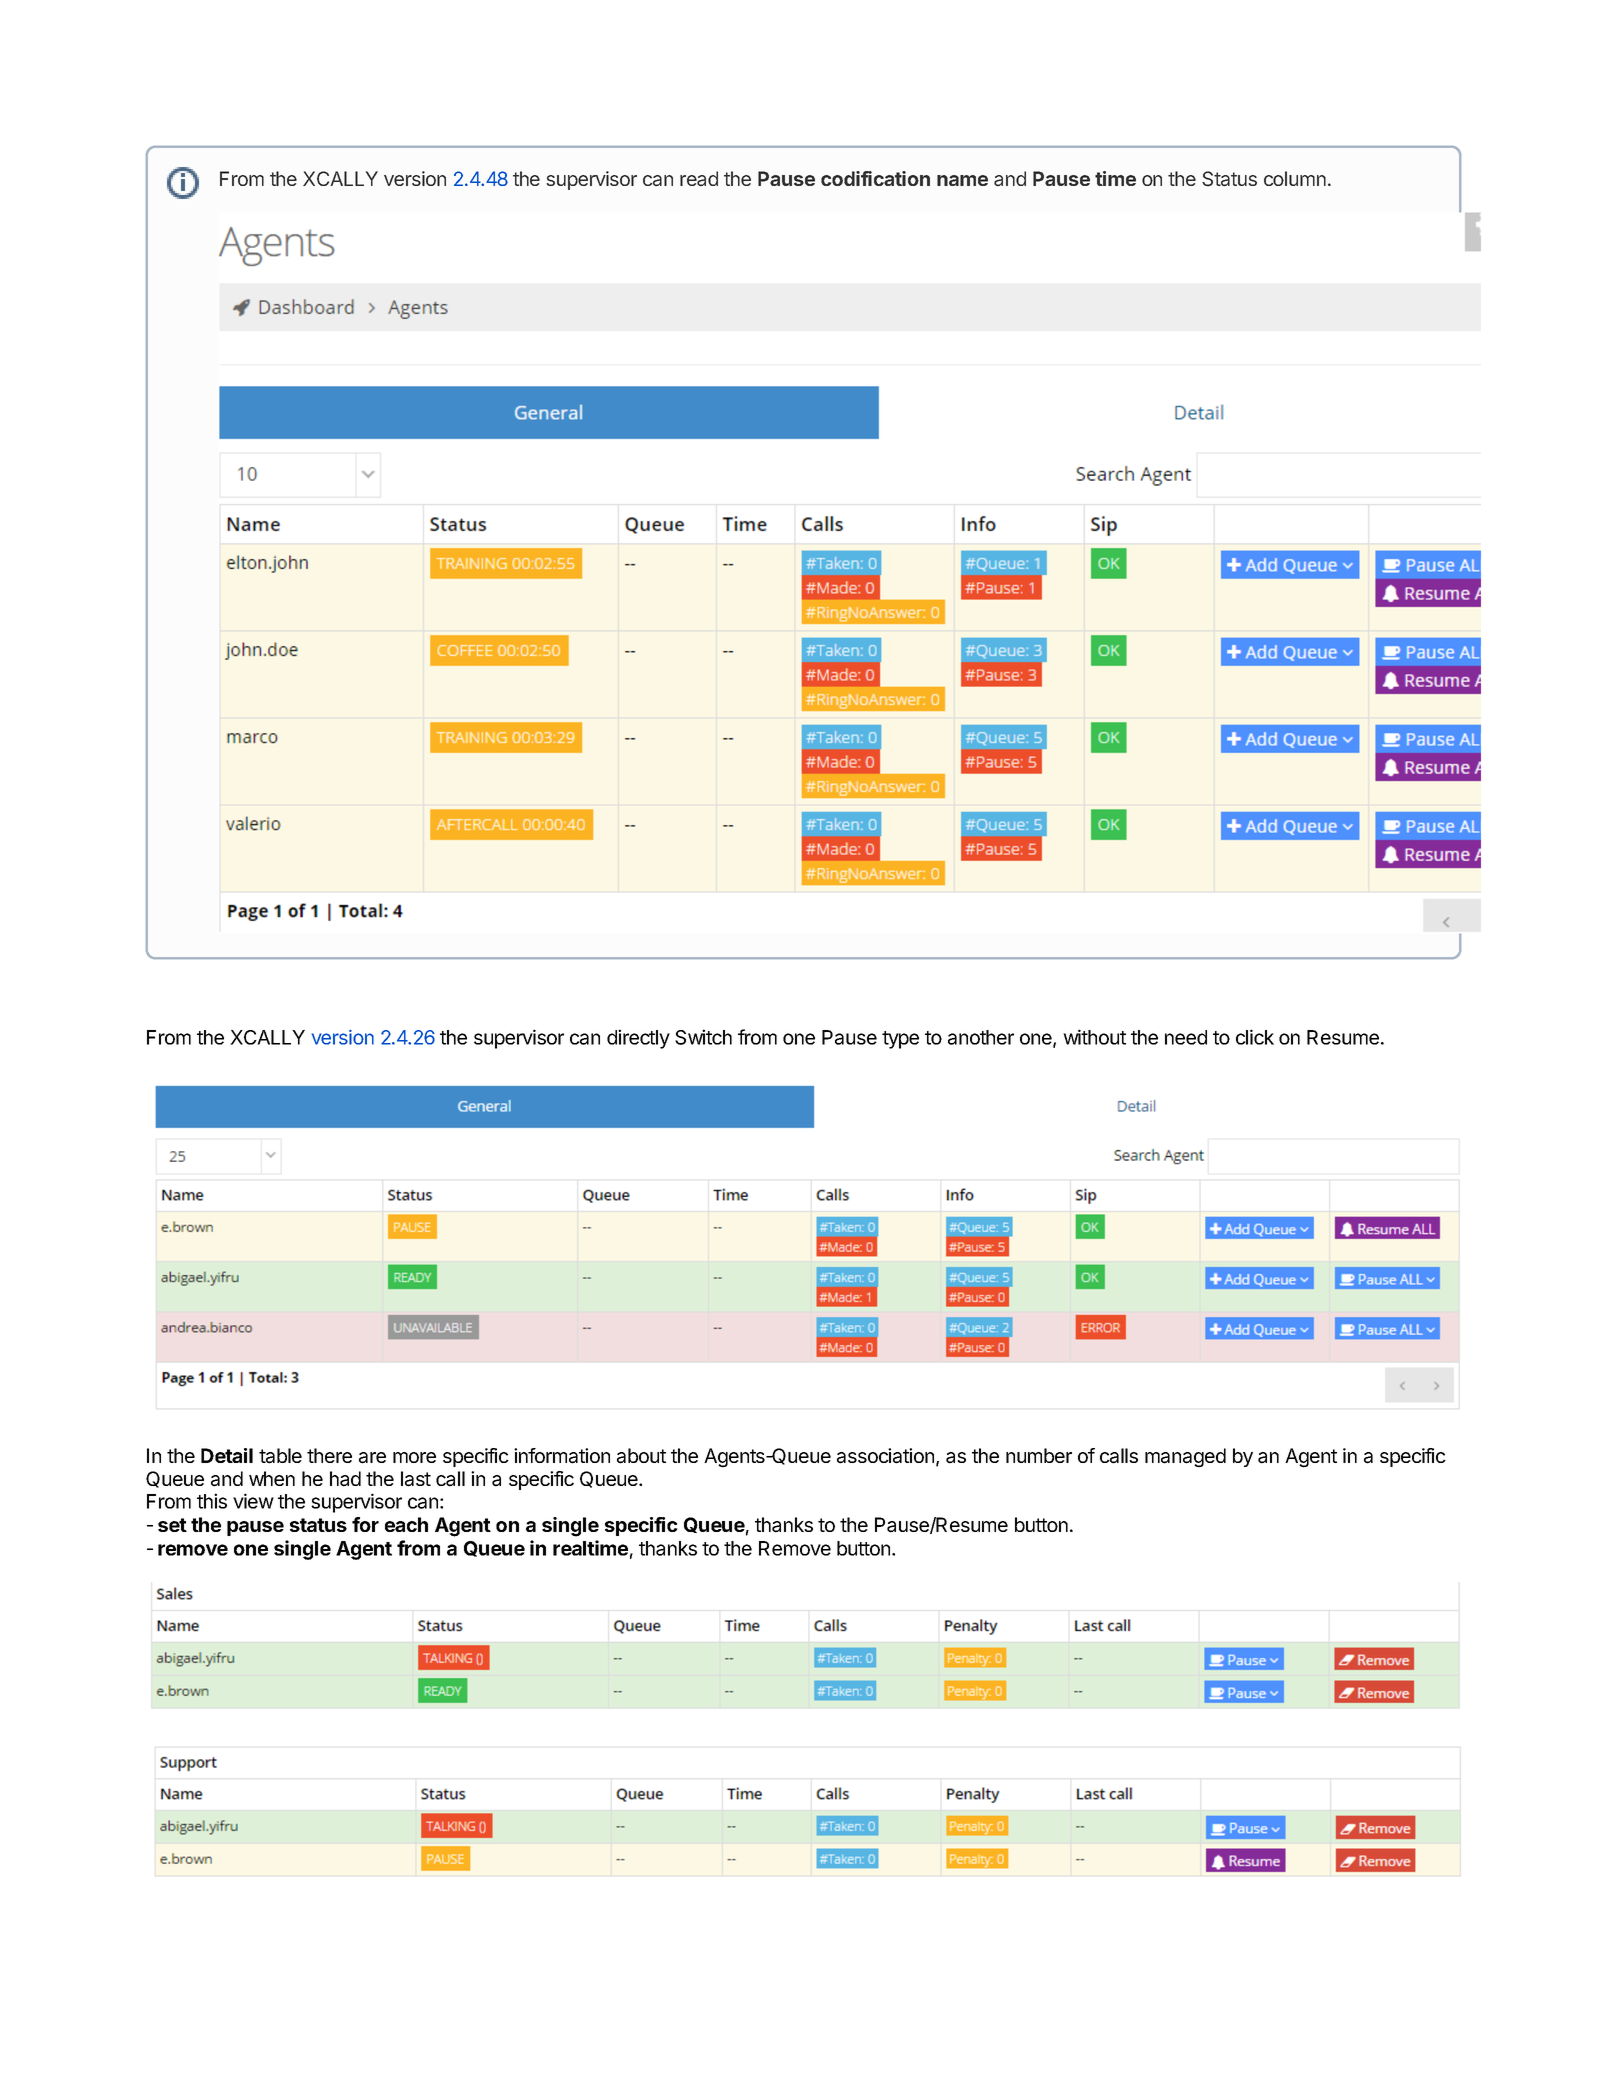 The height and width of the image is (2079, 1607). I want to click on read, so click(699, 178).
